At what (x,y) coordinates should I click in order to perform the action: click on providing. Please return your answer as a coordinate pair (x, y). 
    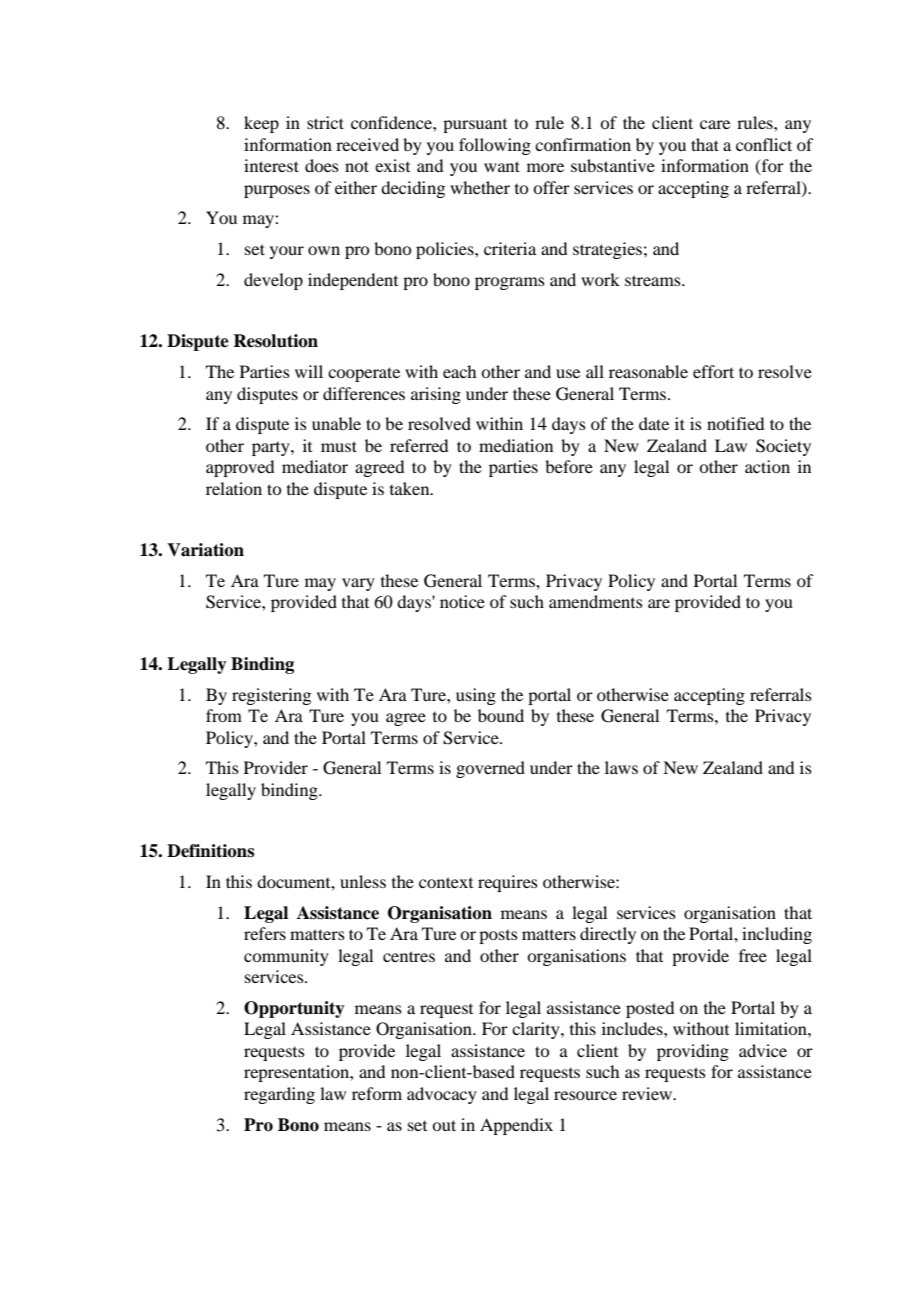
    Looking at the image, I should click on (693, 1052).
